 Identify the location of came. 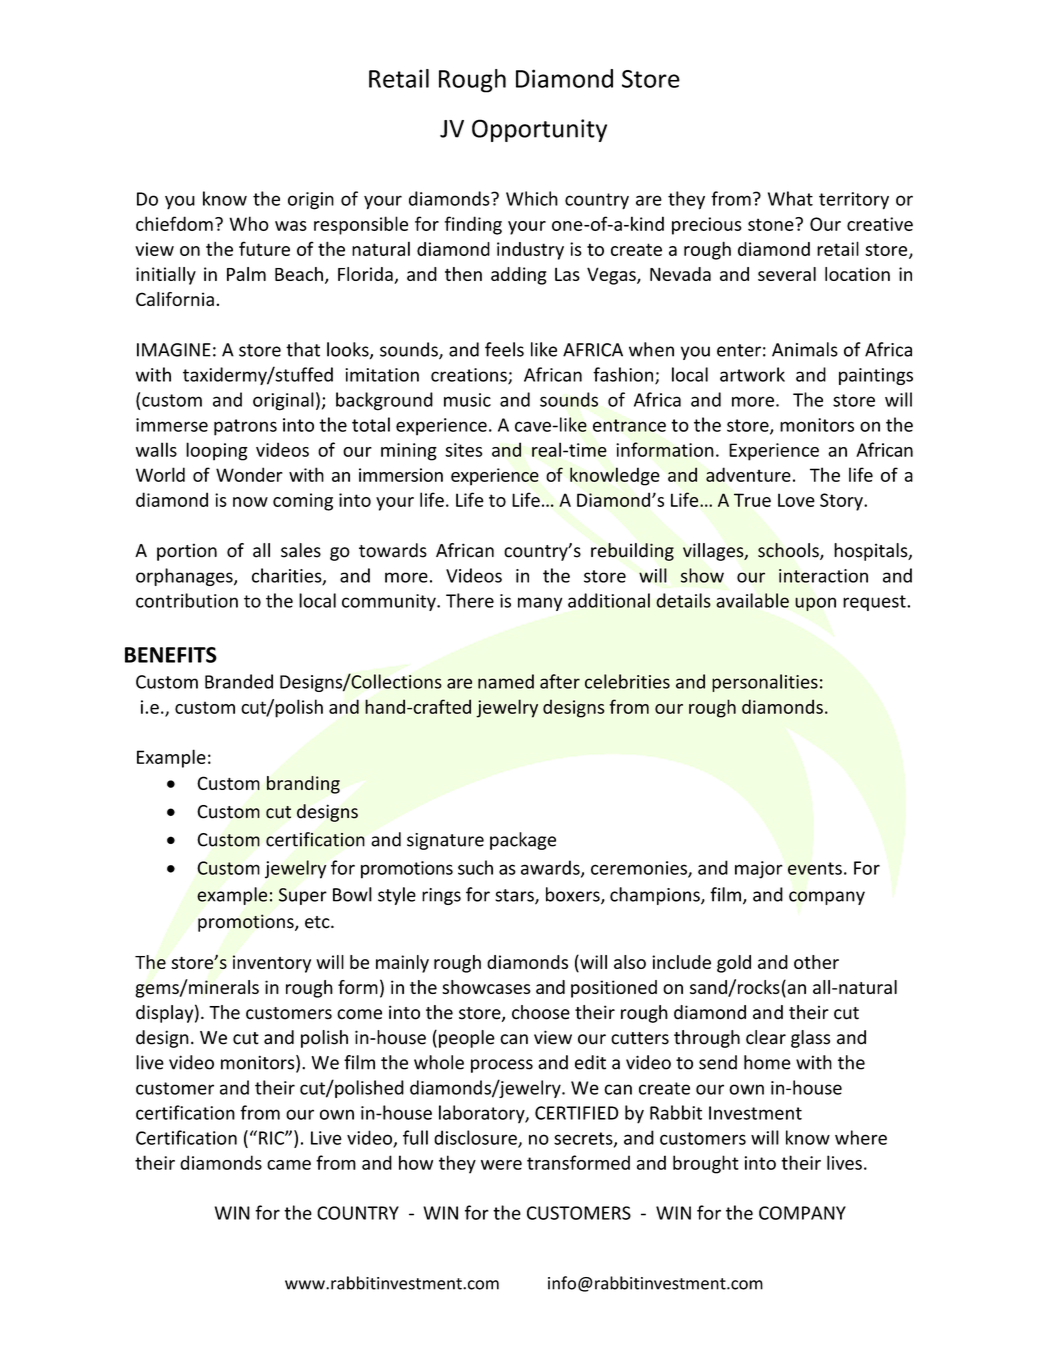
(289, 1165).
